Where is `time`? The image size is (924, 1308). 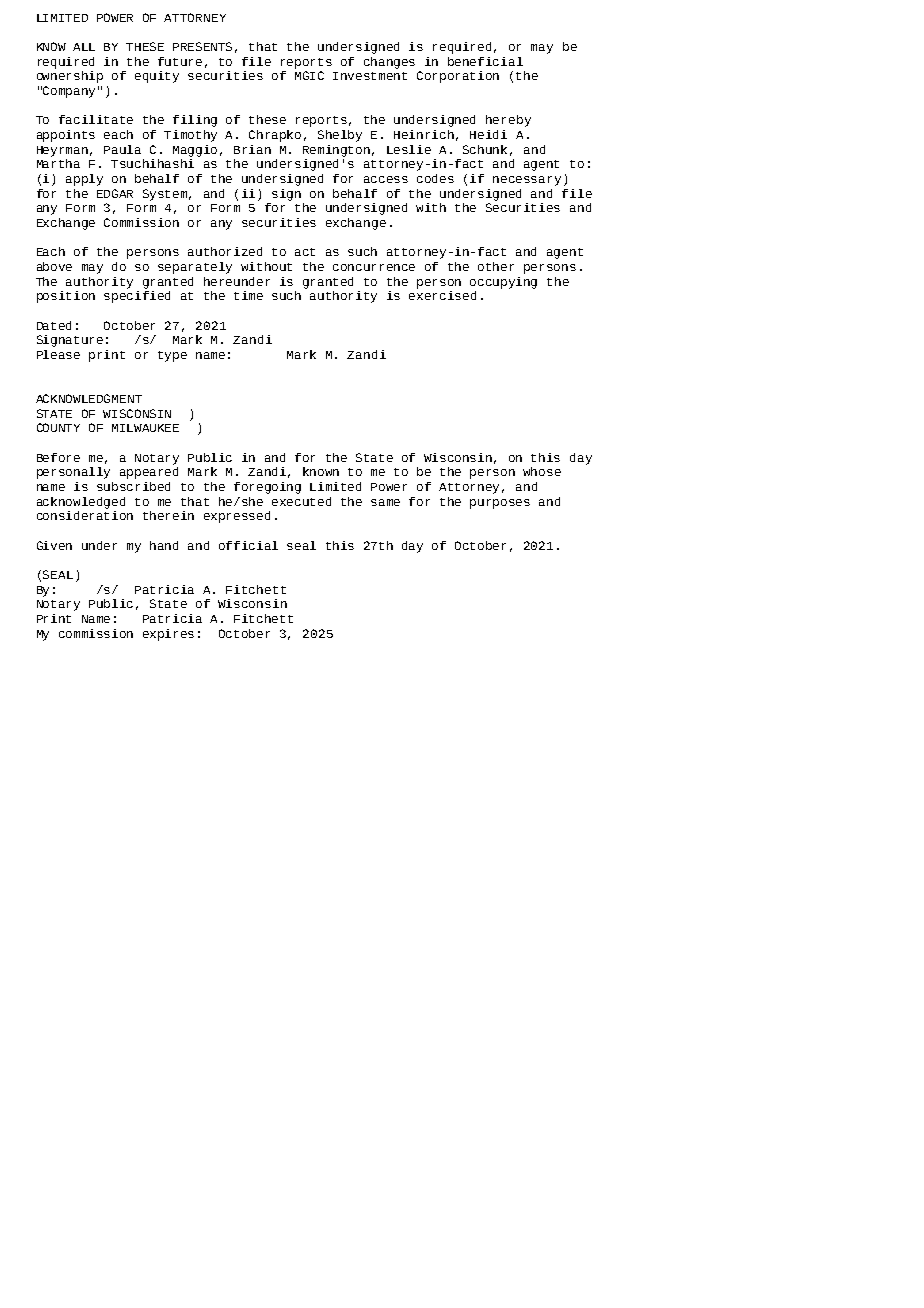
time is located at coordinates (248, 295).
